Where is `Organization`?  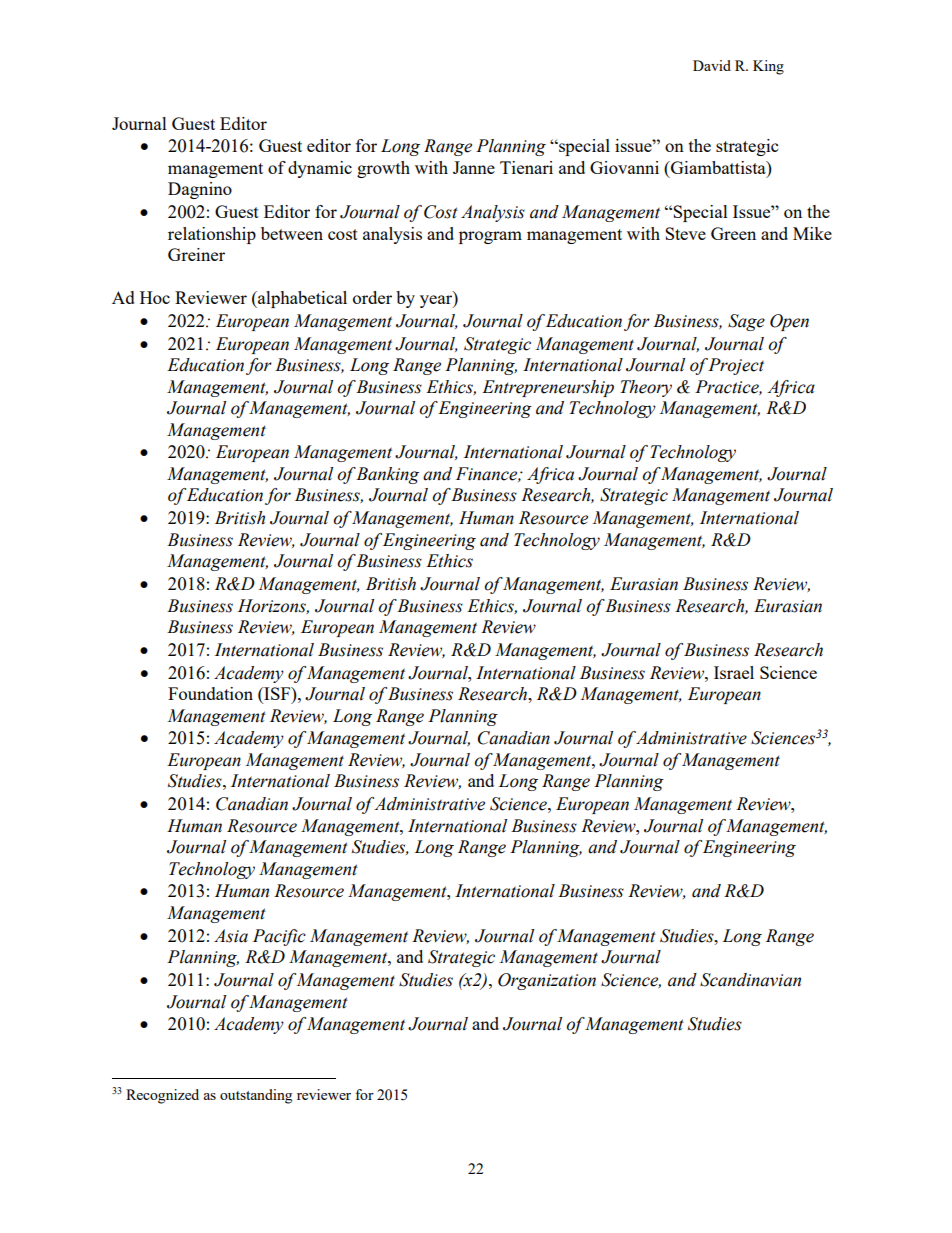
Organization is located at coordinates (547, 981).
